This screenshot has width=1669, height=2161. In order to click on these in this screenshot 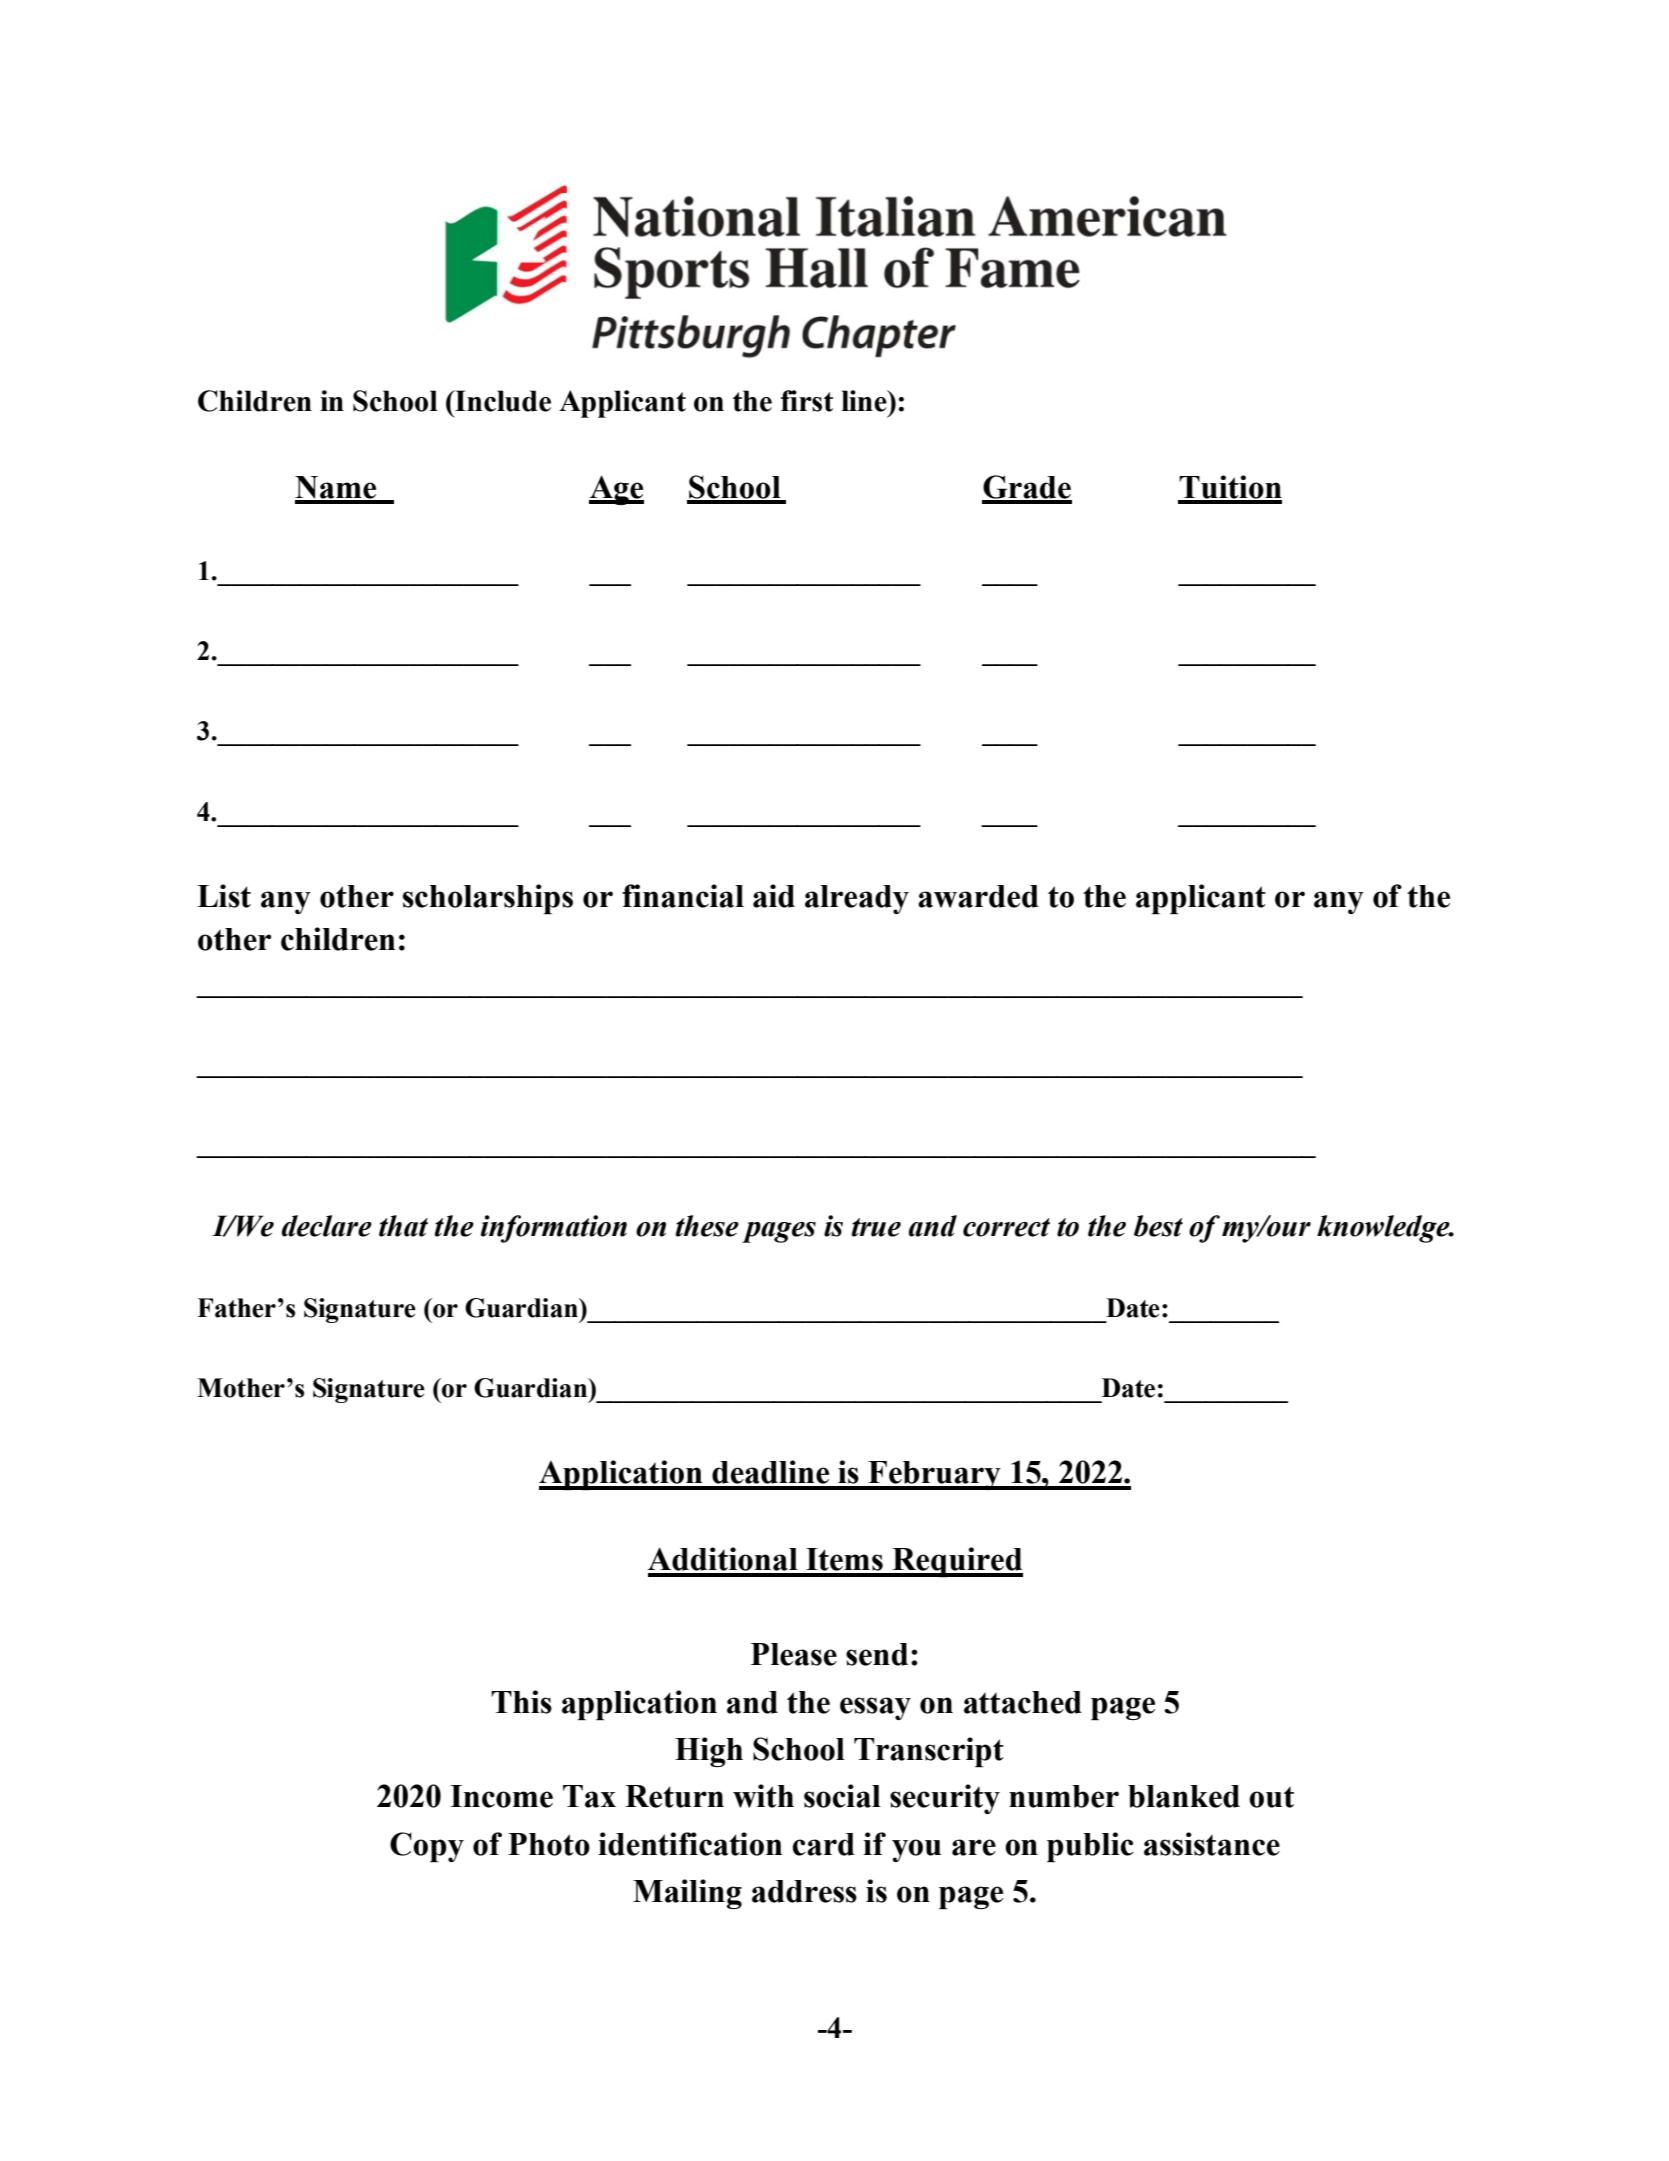, I will do `click(707, 1226)`.
